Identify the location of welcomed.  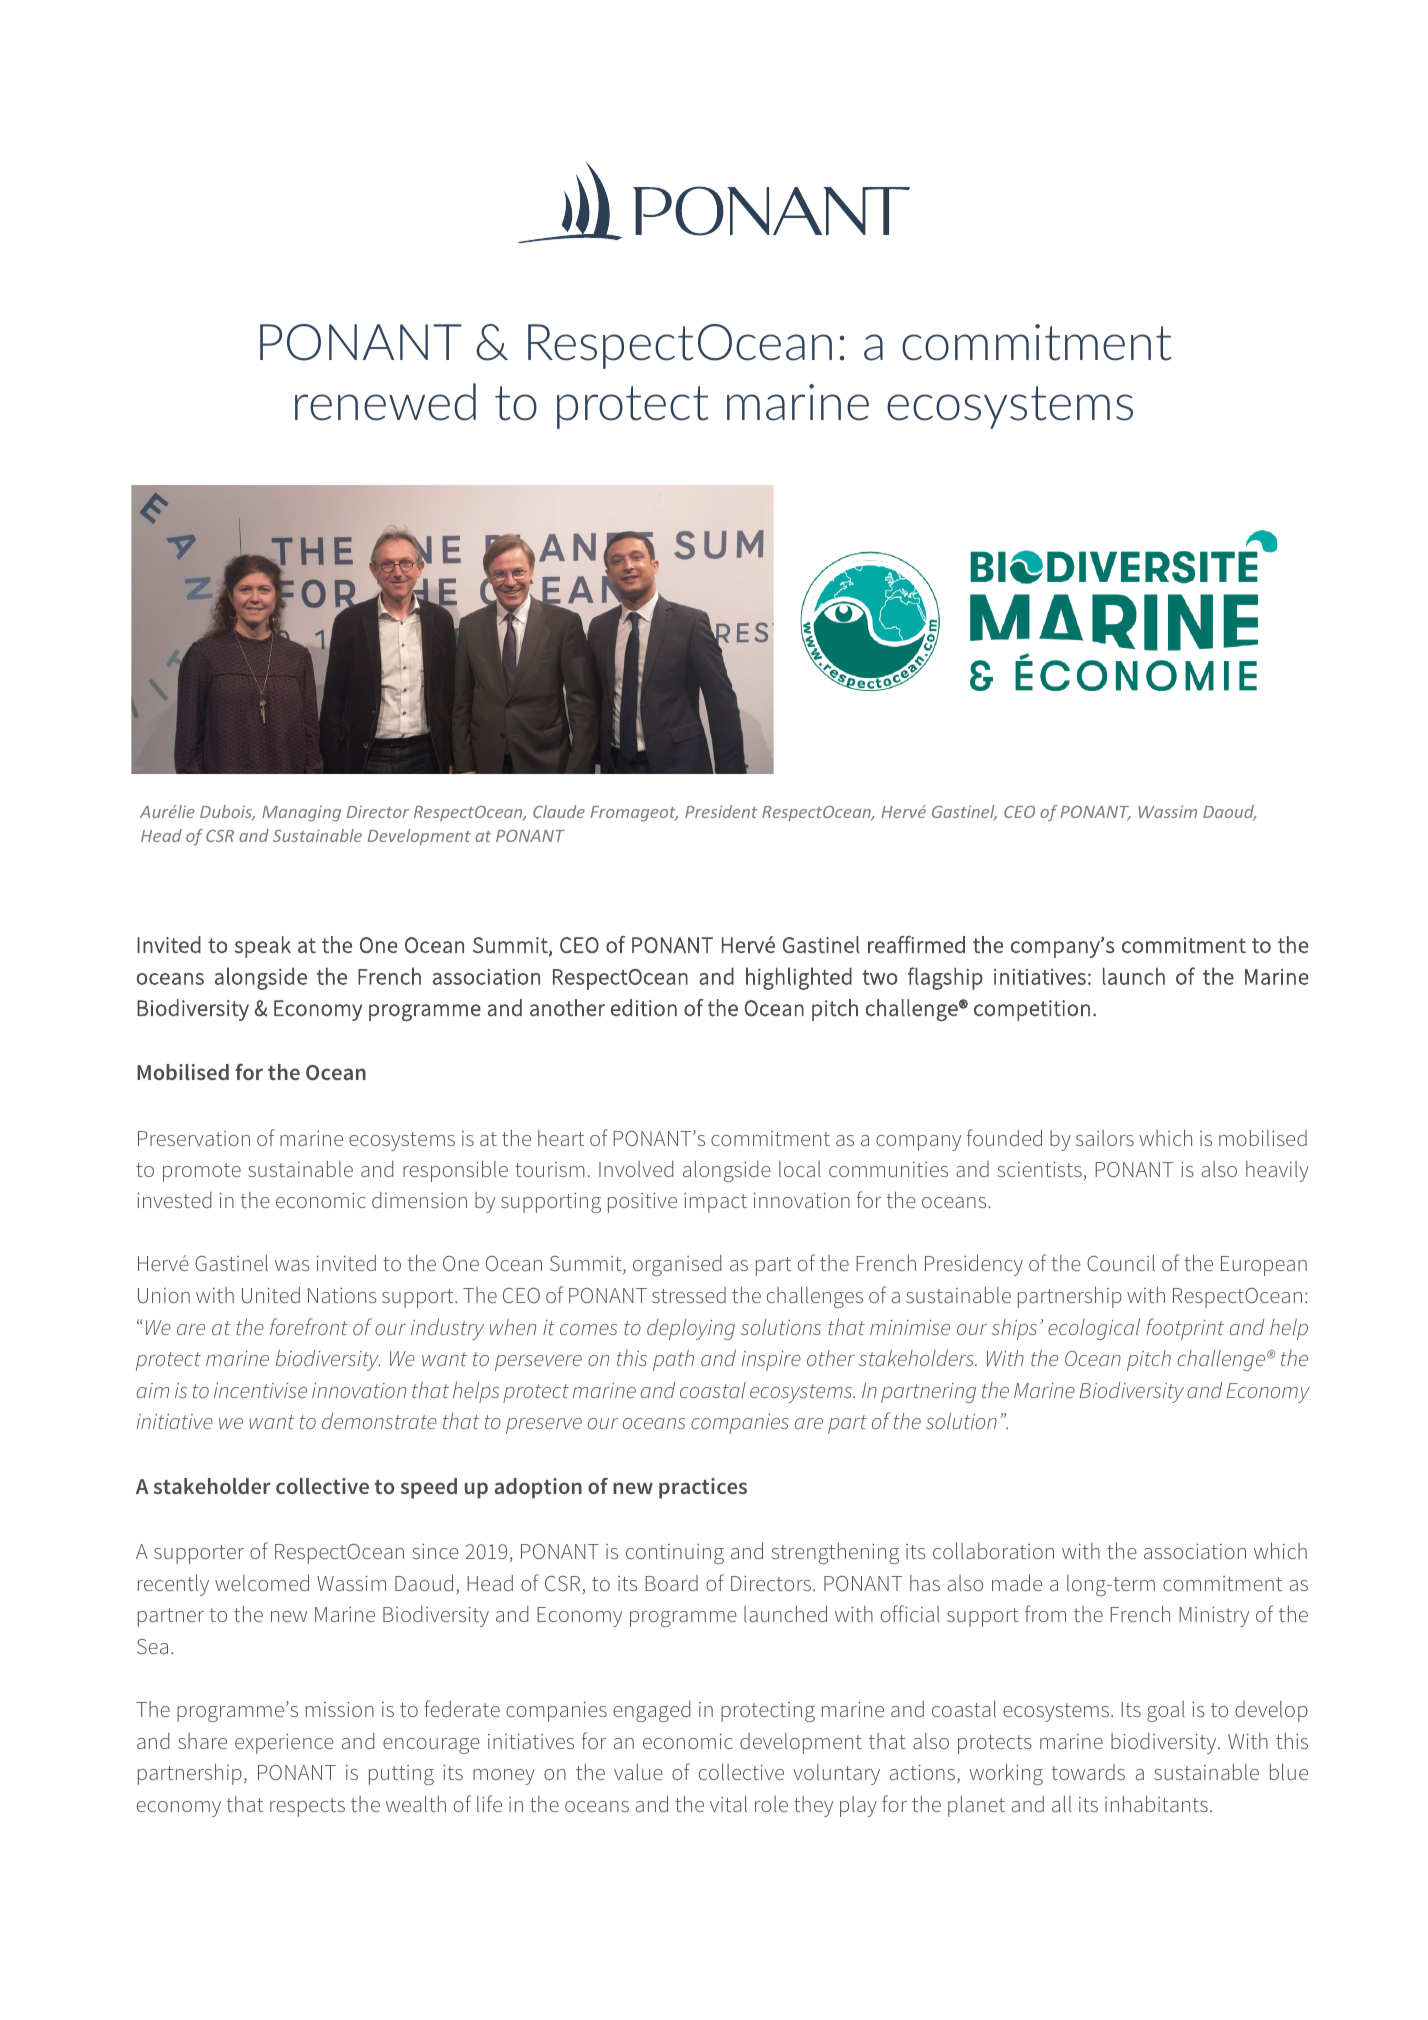
(262, 1582).
